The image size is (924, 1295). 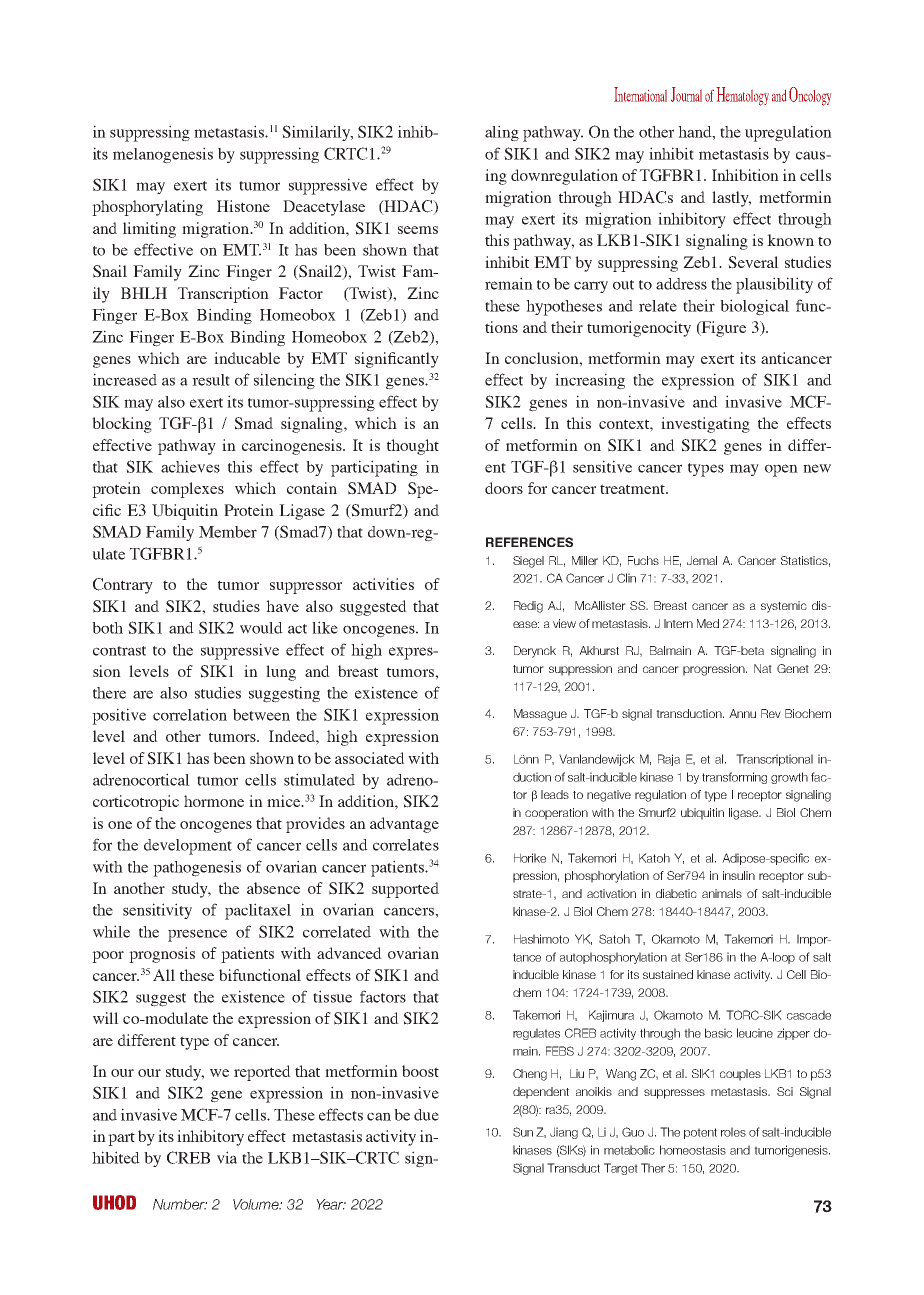 I want to click on via, so click(x=227, y=1157).
